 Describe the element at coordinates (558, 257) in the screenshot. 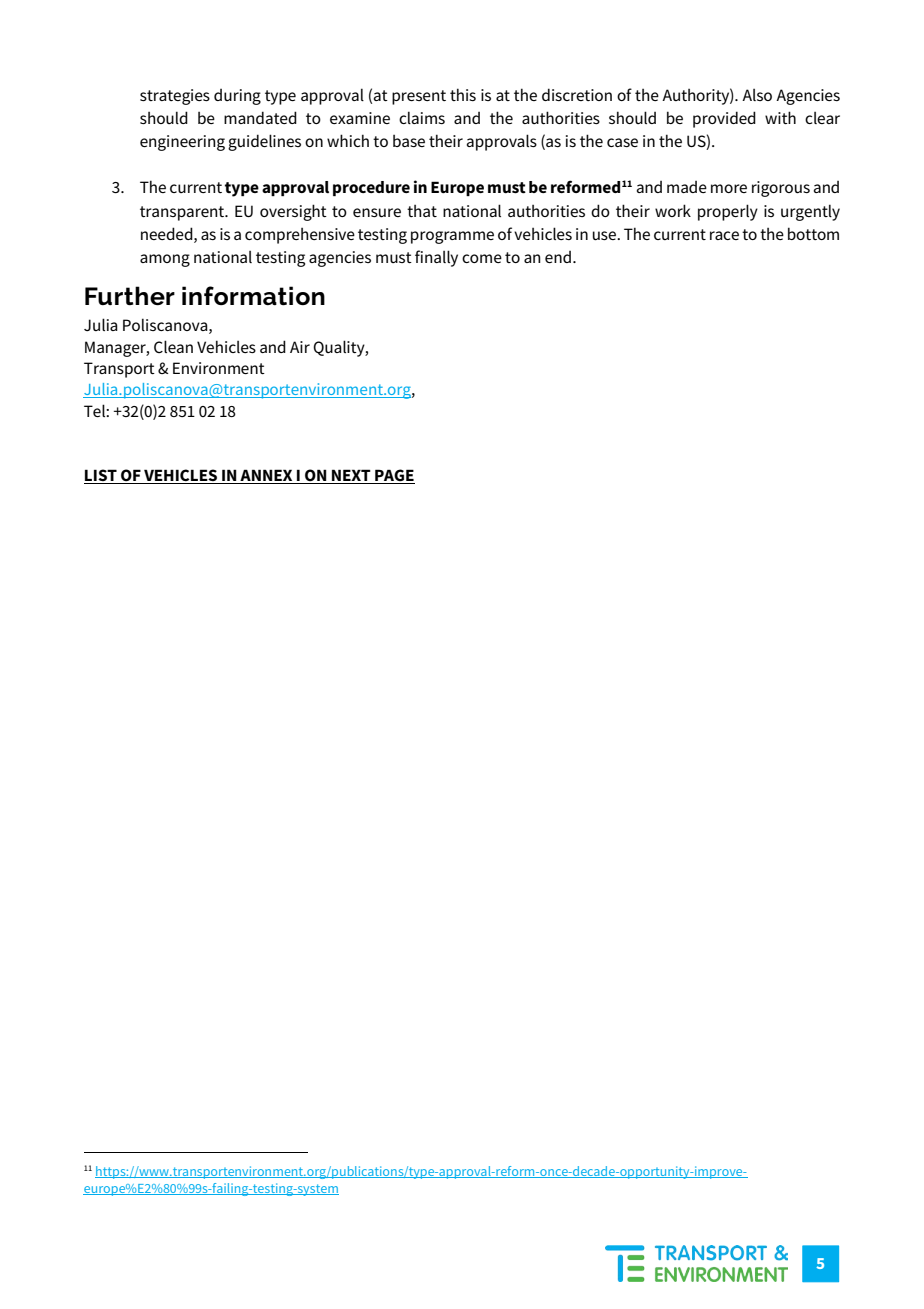

I see `end` at that location.
